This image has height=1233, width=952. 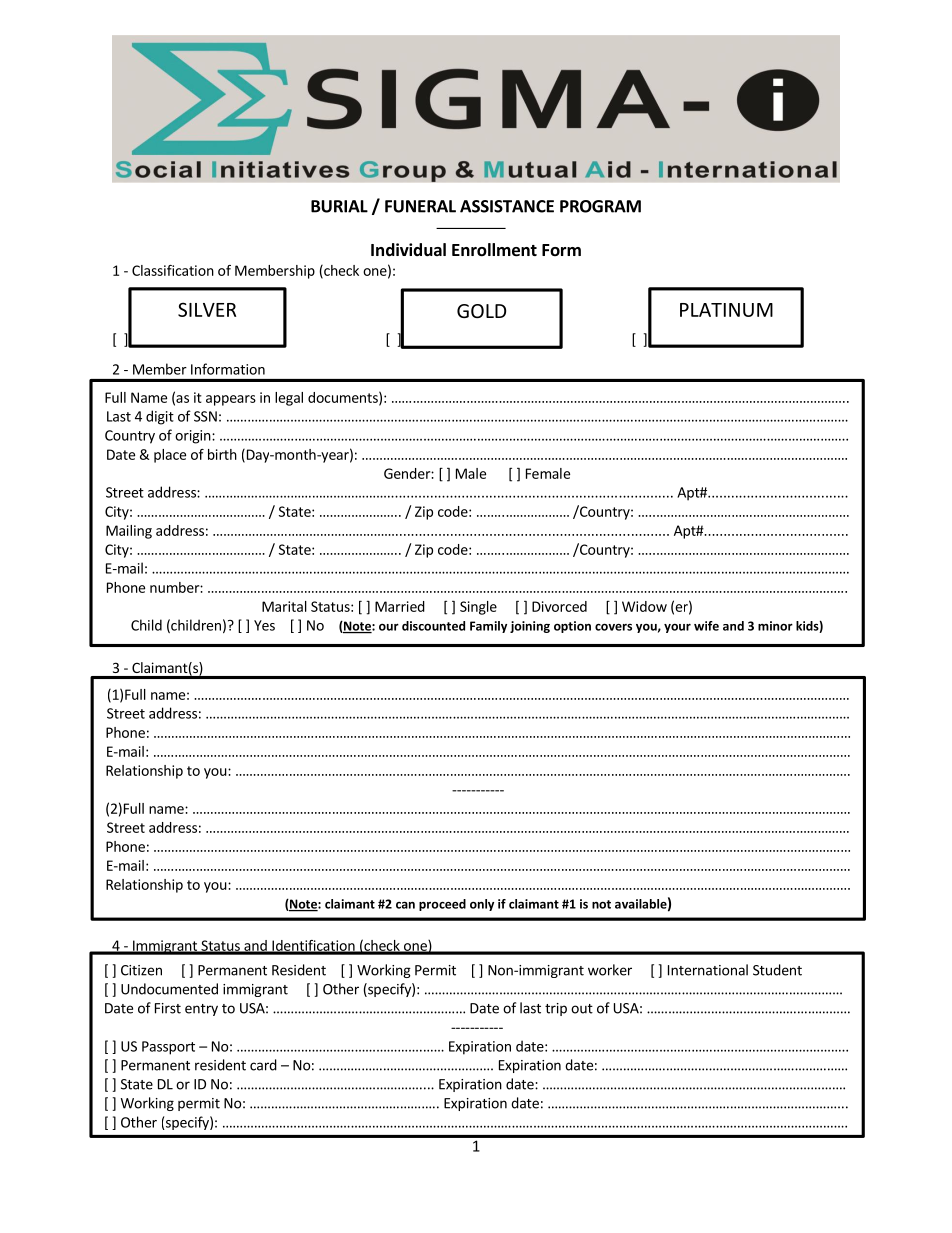 I want to click on Yes, so click(x=264, y=625).
